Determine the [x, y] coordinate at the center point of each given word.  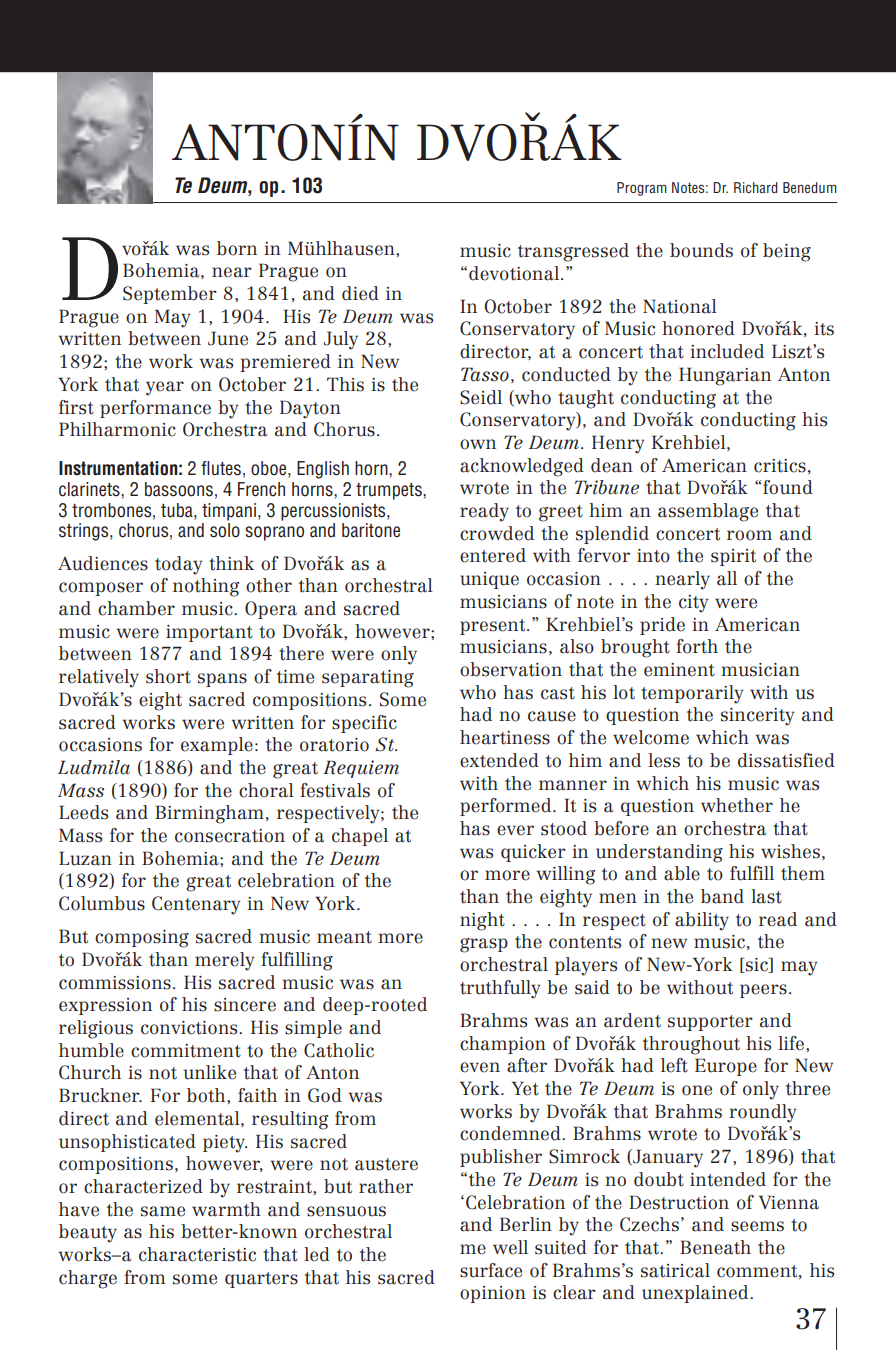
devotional [515, 273]
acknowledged [522, 467]
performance [155, 409]
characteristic [197, 1254]
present [494, 627]
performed [507, 807]
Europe [726, 1067]
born [237, 248]
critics [780, 466]
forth [697, 646]
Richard [756, 187]
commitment [186, 1051]
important [209, 633]
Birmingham [209, 814]
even [480, 1067]
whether [737, 805]
